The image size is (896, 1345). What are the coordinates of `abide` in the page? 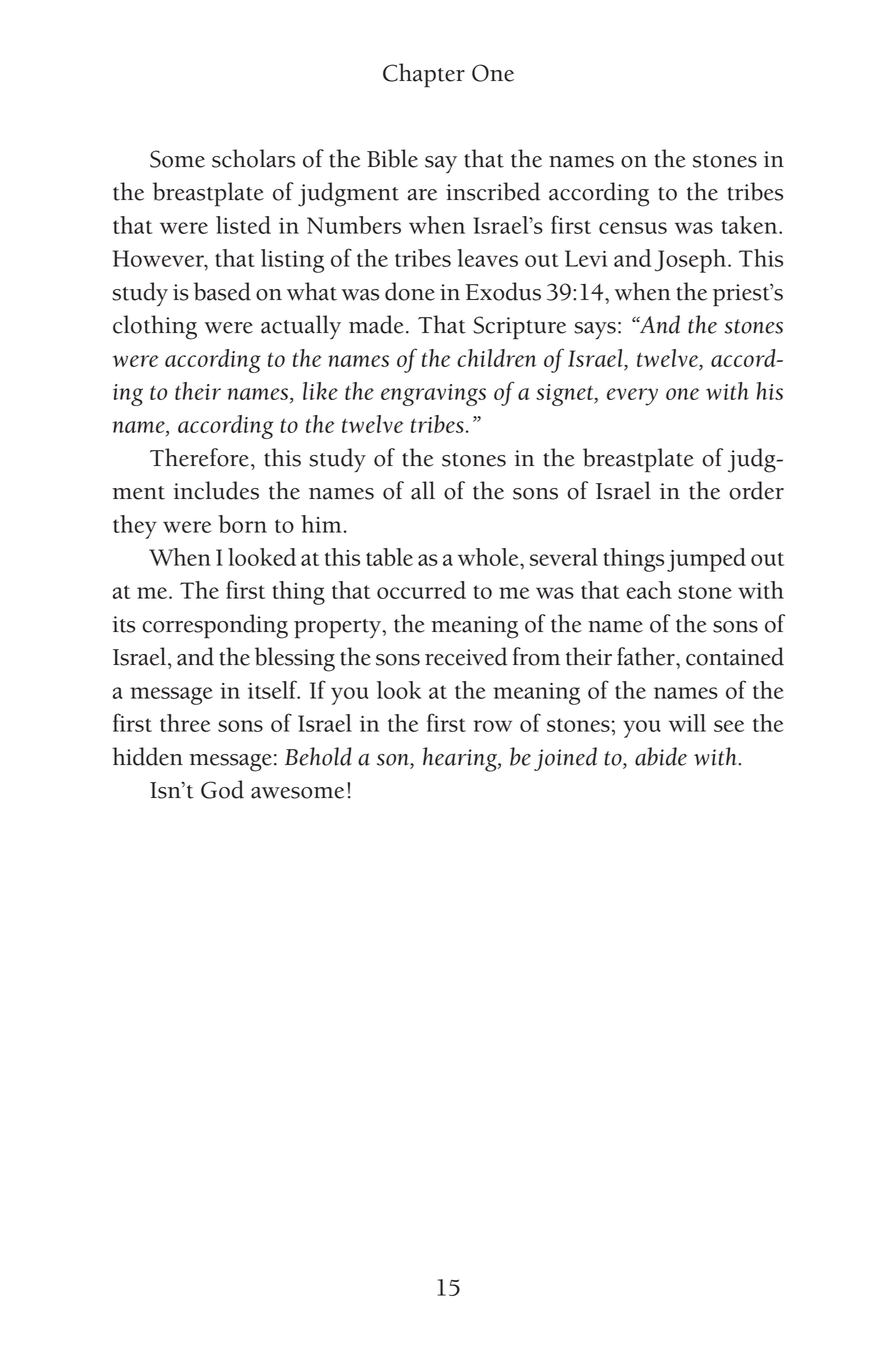 It's located at (661, 756).
